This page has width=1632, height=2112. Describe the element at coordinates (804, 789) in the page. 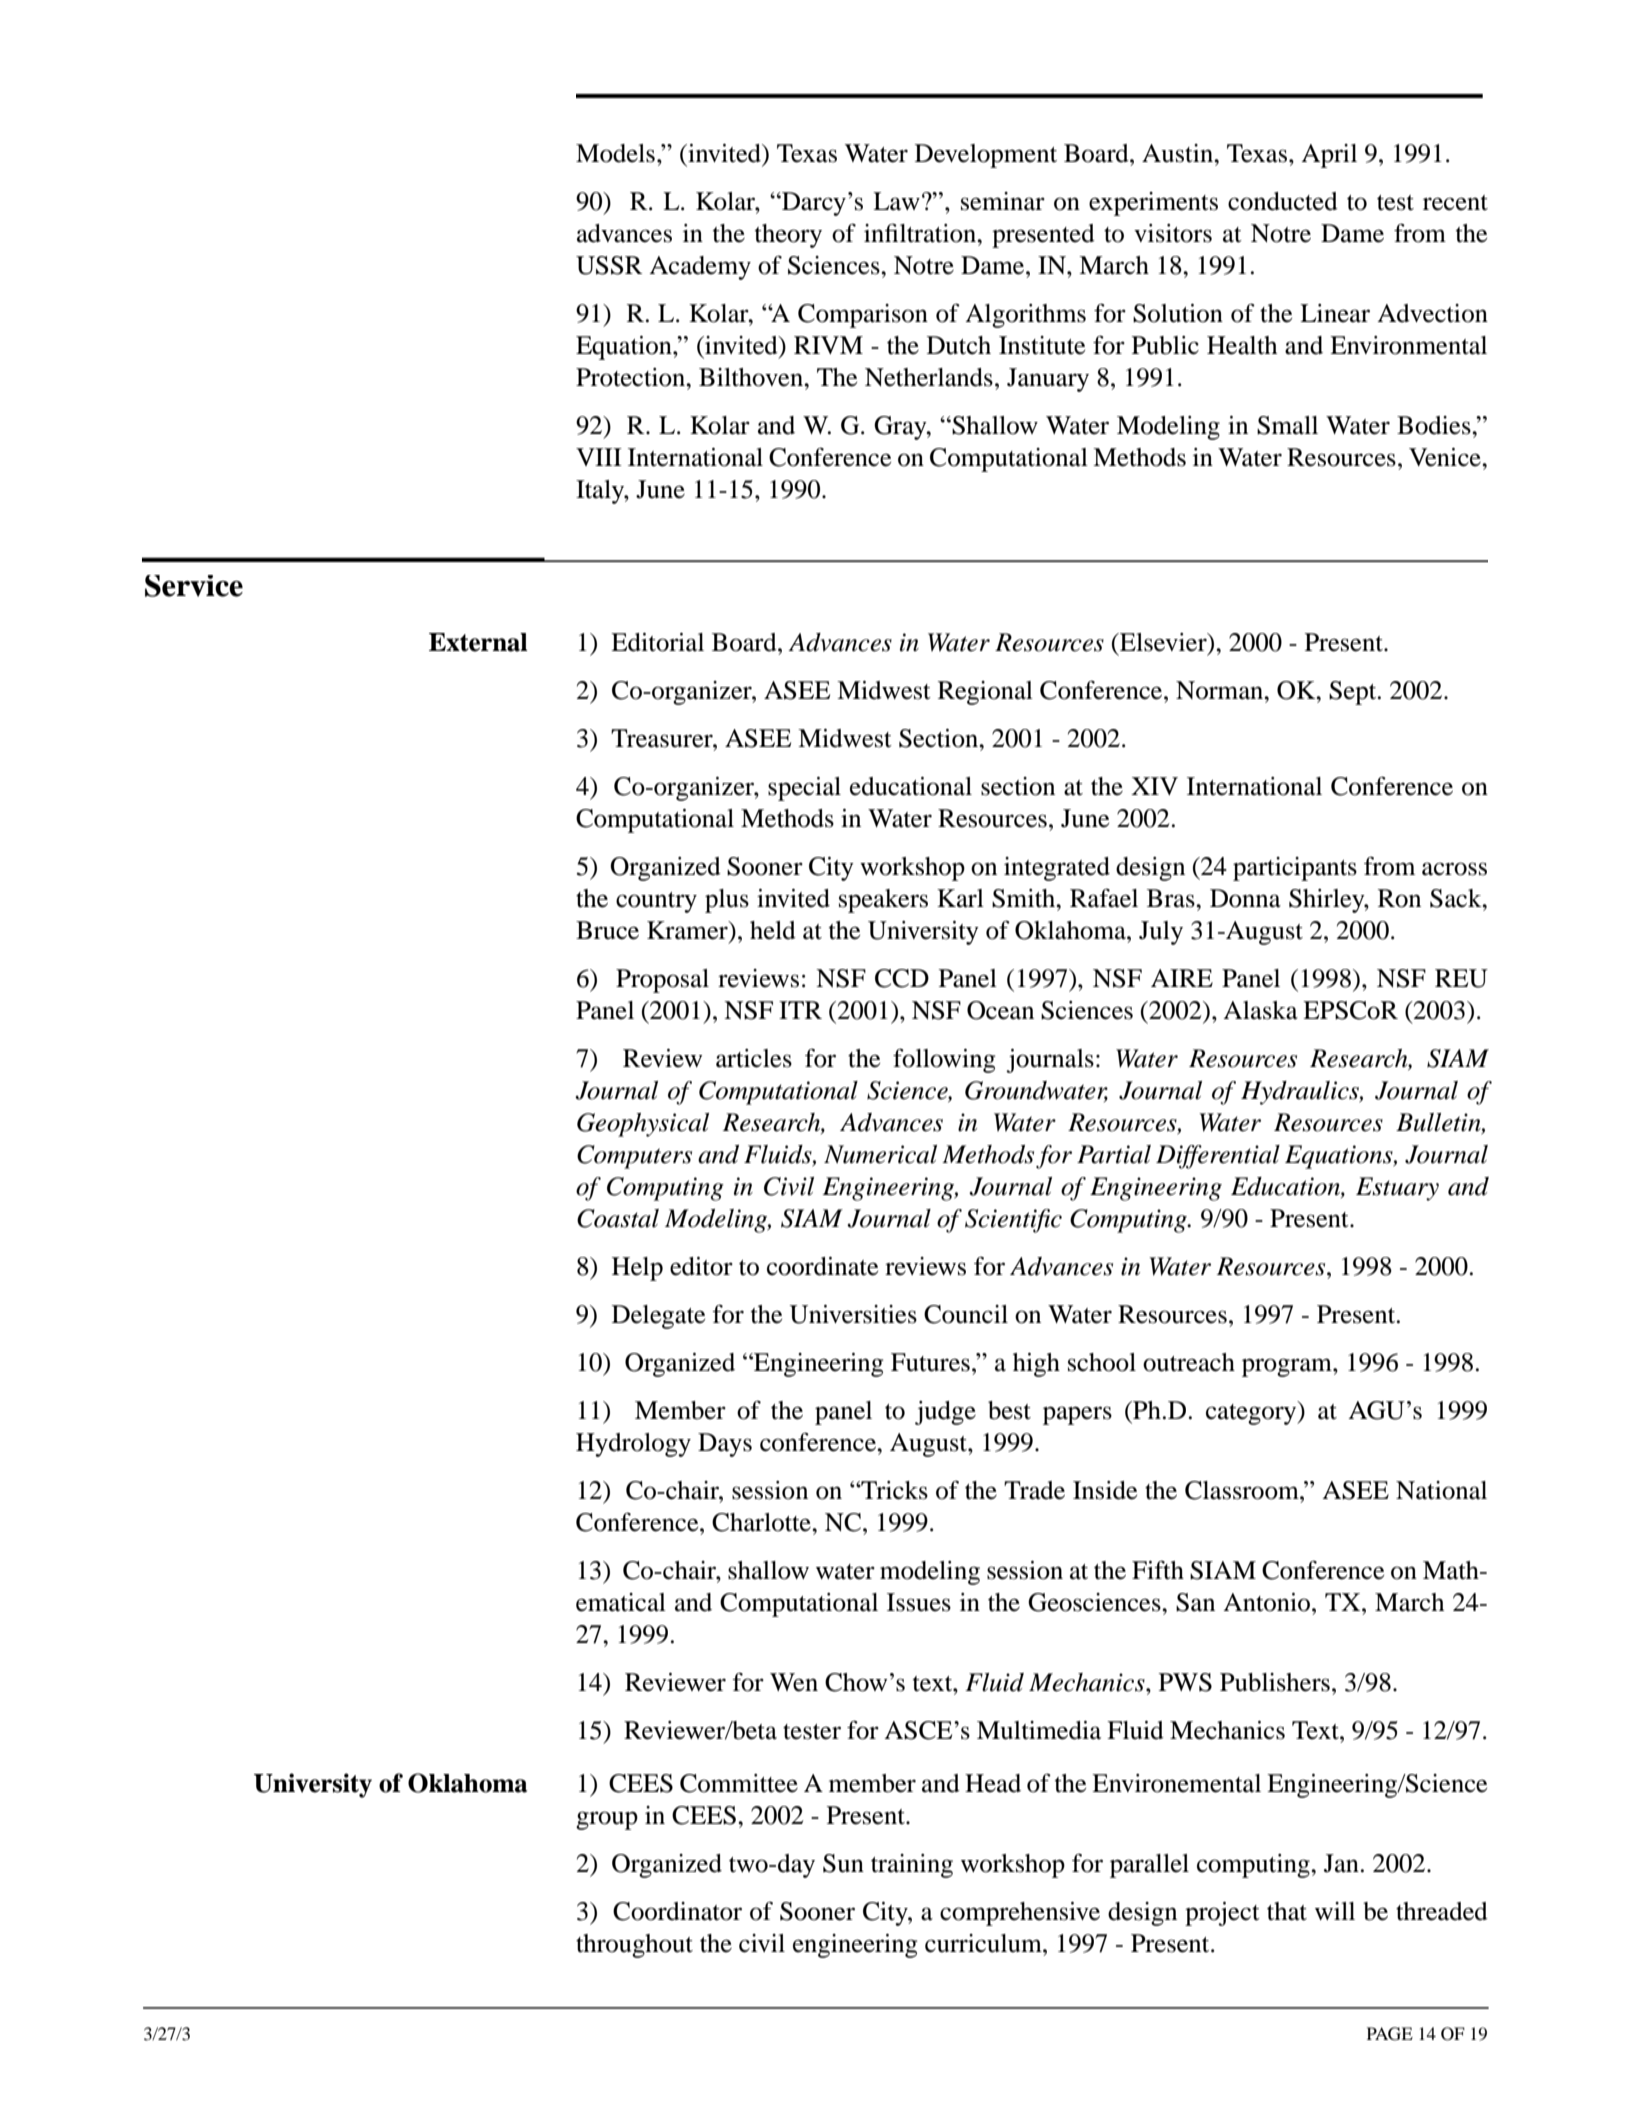

I see `special` at that location.
